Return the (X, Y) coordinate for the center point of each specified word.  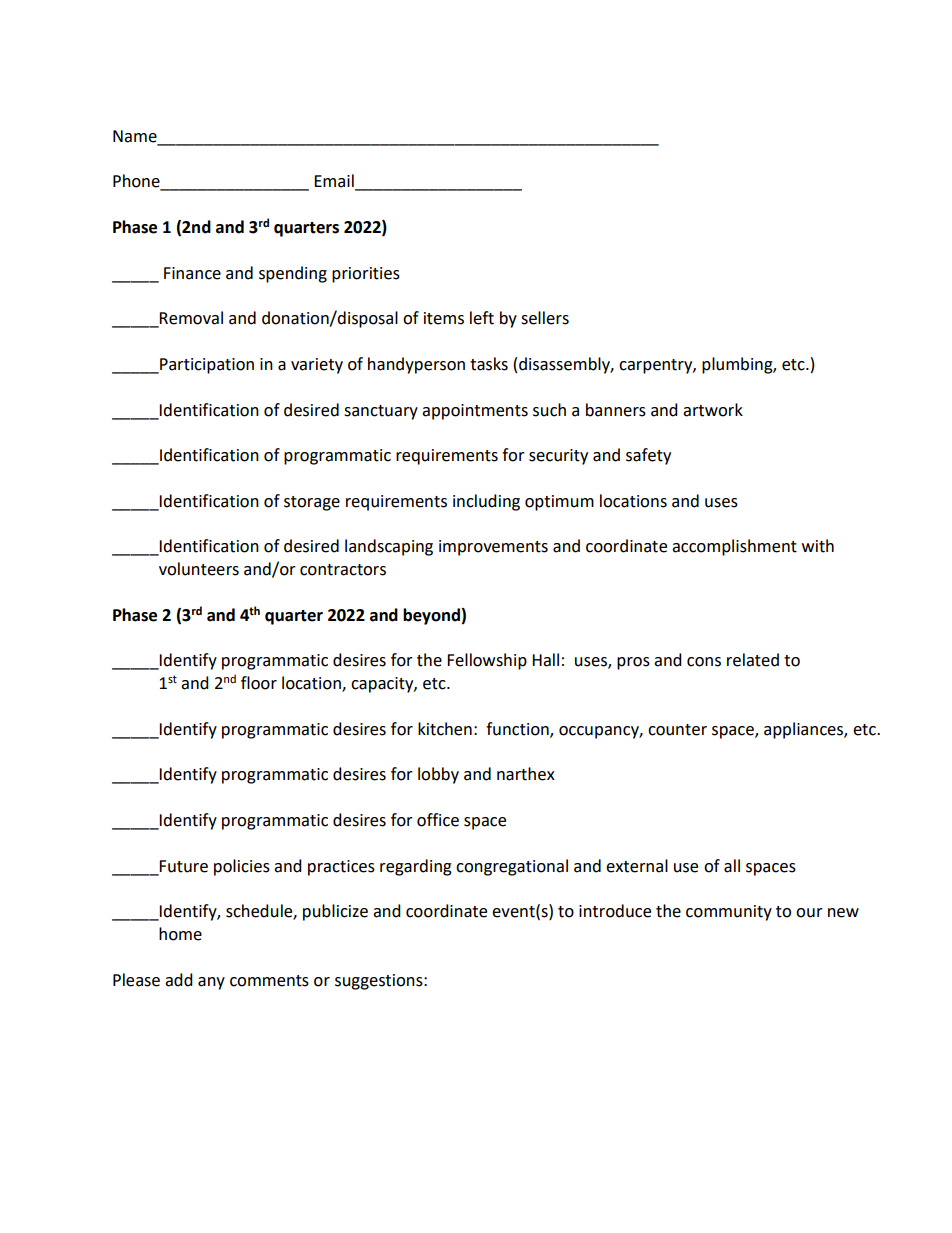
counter (677, 730)
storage (312, 503)
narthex (526, 774)
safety (648, 456)
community (729, 913)
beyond (431, 616)
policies (242, 867)
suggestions (380, 982)
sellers (545, 318)
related (753, 660)
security (558, 457)
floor (259, 683)
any (211, 983)
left (482, 318)
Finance (192, 273)
